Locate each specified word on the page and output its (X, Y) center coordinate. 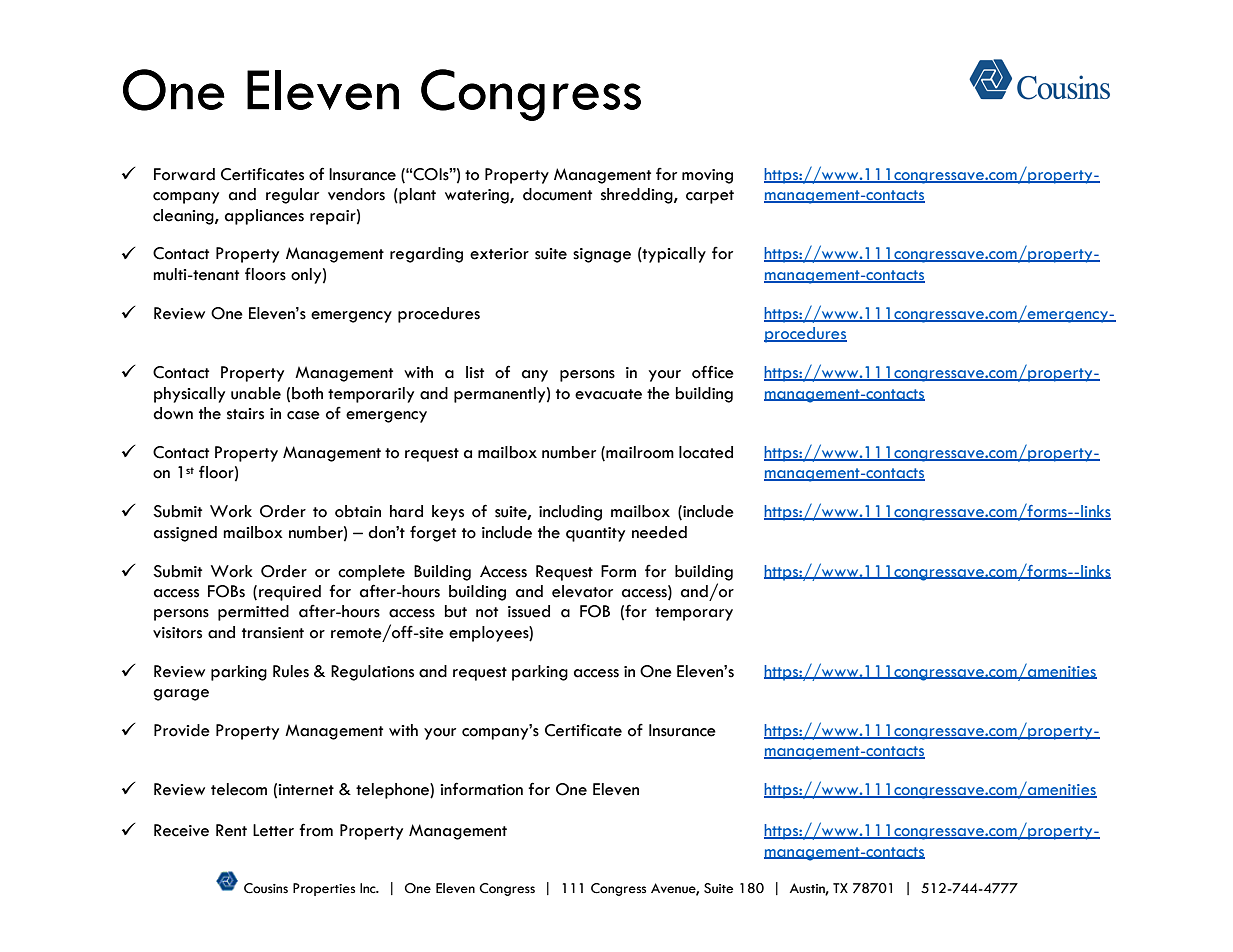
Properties (324, 889)
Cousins (266, 888)
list (475, 372)
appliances (264, 217)
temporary (694, 614)
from (316, 830)
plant (416, 196)
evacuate (608, 394)
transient (273, 633)
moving (707, 176)
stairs (245, 414)
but (456, 611)
